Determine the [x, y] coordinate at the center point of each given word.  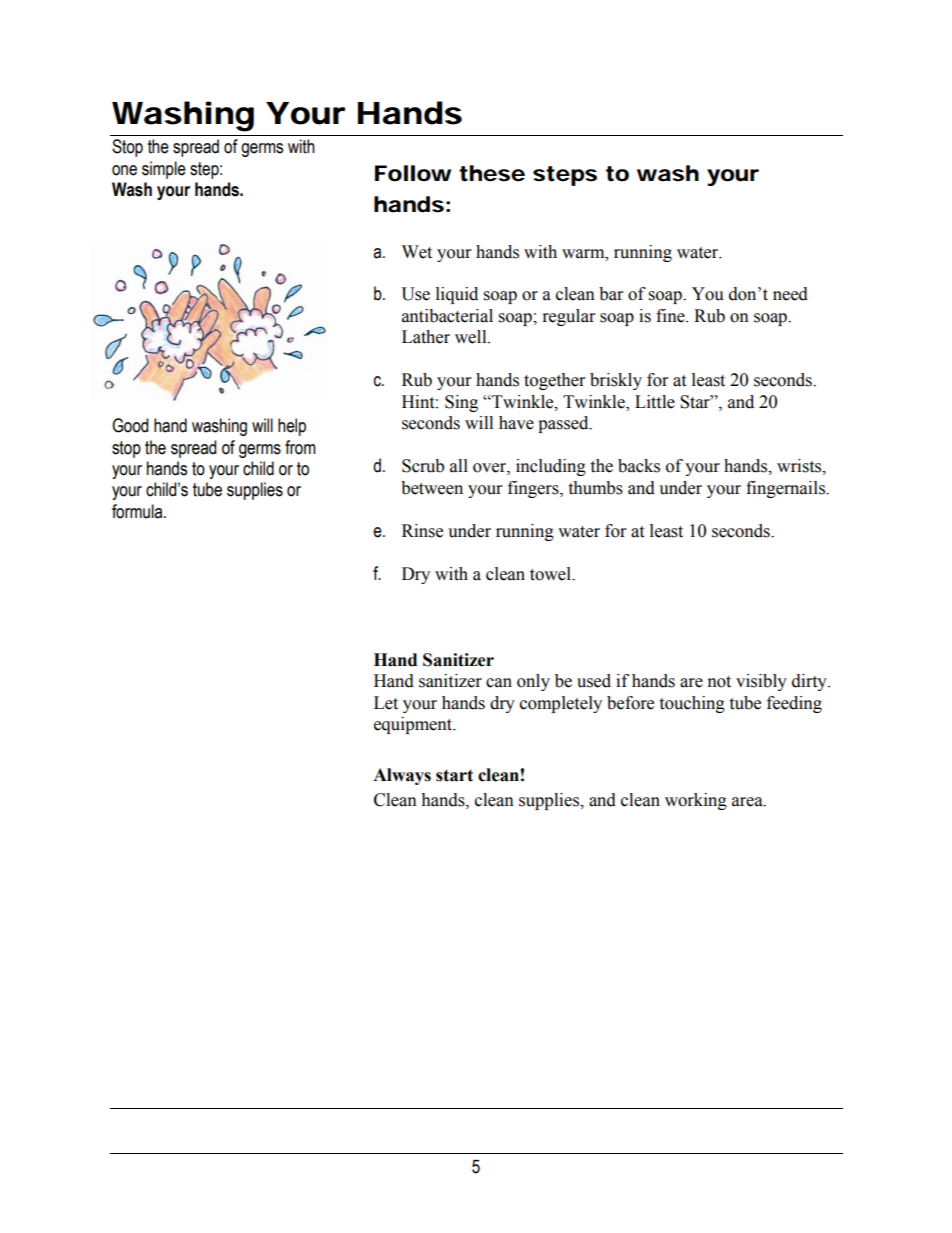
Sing [461, 403]
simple [164, 170]
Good [130, 425]
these [492, 173]
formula [138, 511]
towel [551, 574]
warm [584, 254]
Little [655, 402]
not [719, 682]
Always [402, 776]
